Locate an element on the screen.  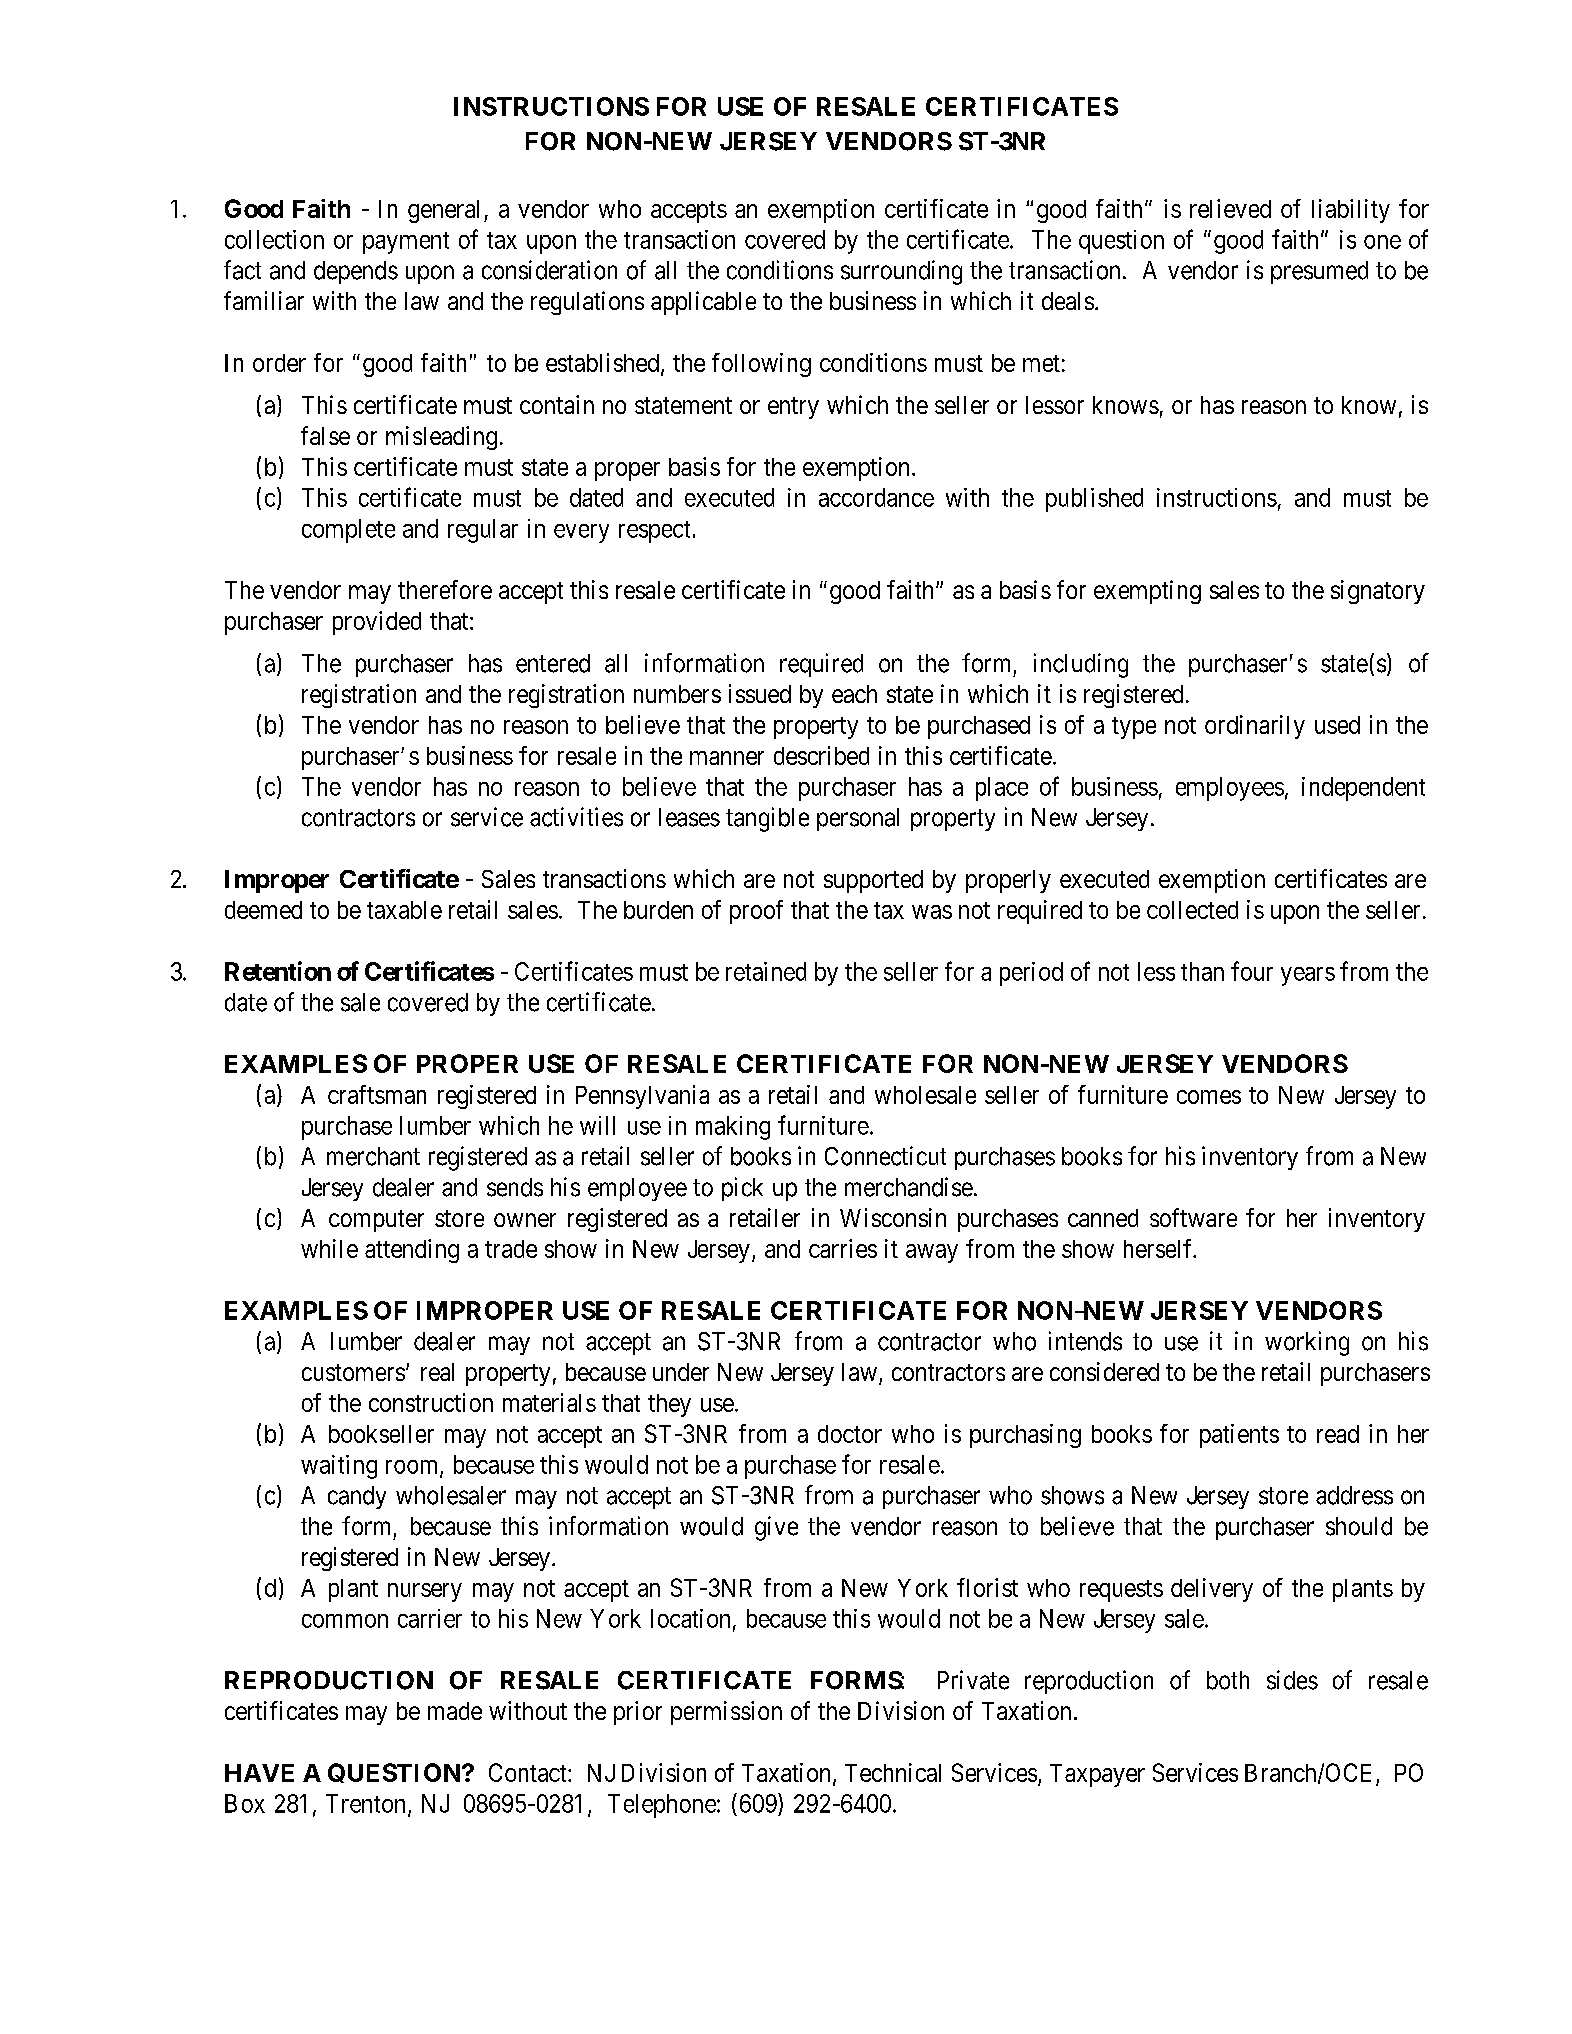
relieved is located at coordinates (1230, 208).
